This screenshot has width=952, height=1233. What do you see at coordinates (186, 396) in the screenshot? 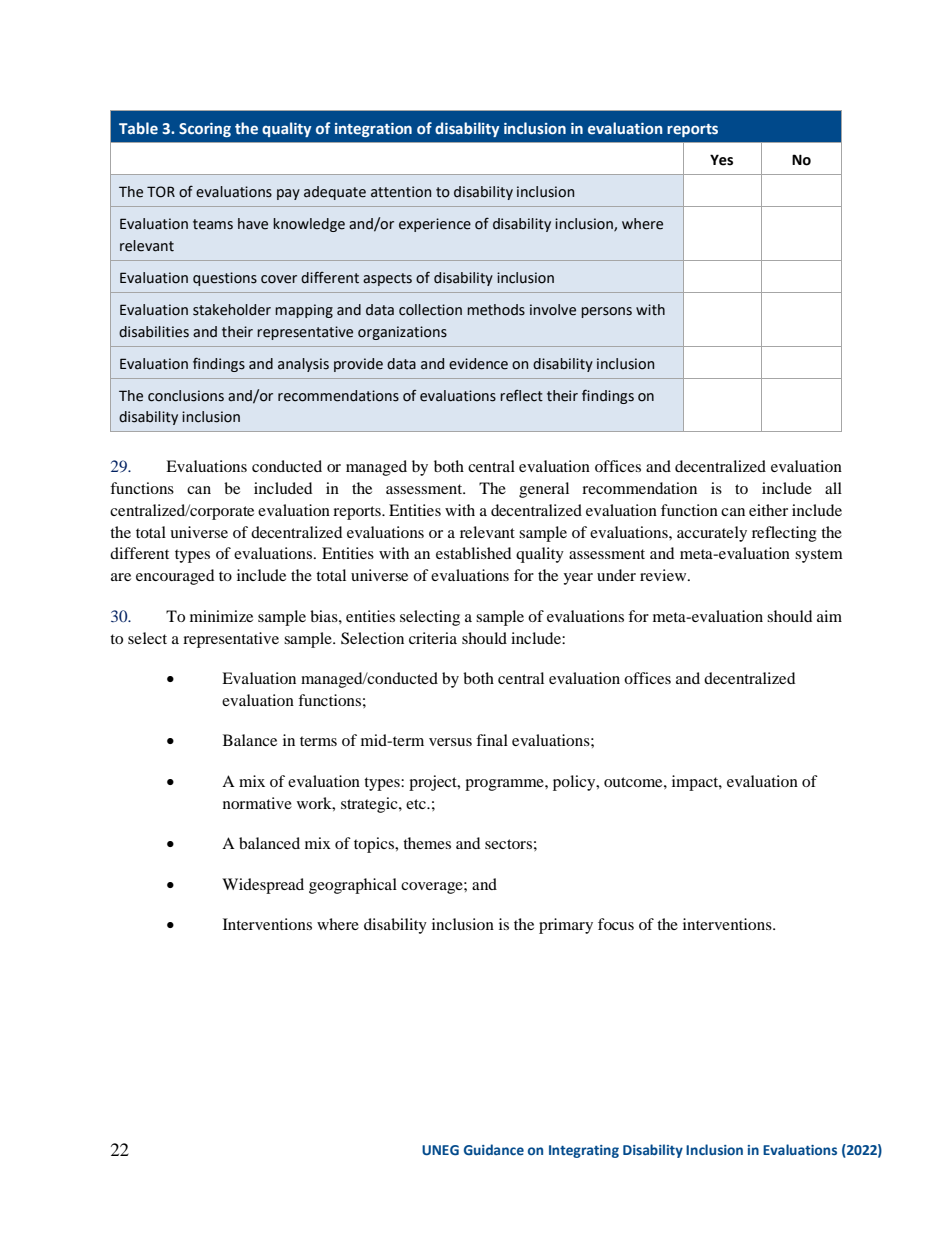
I see `conclusions` at bounding box center [186, 396].
